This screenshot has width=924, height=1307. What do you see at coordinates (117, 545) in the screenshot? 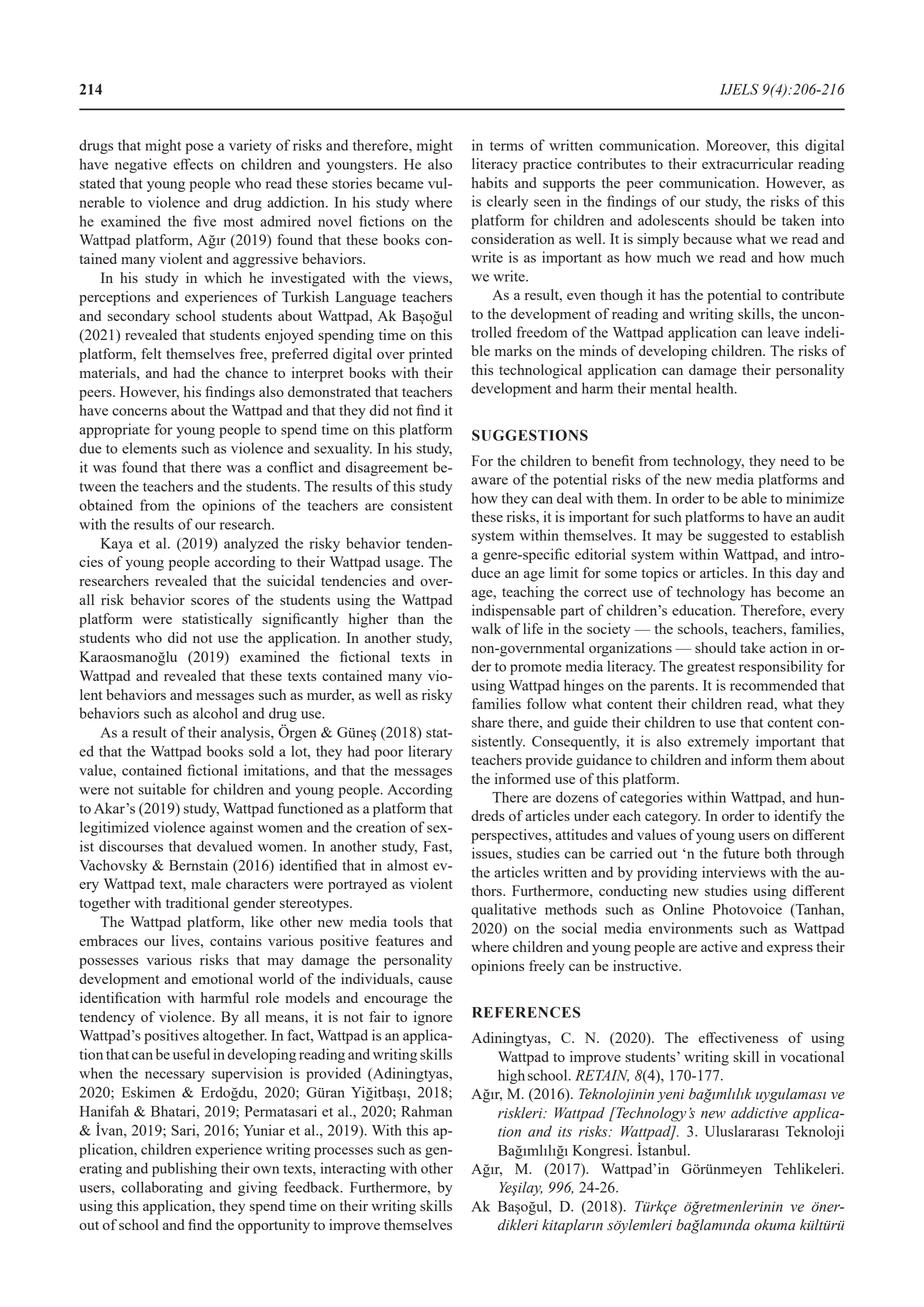
I see `Kaya` at bounding box center [117, 545].
